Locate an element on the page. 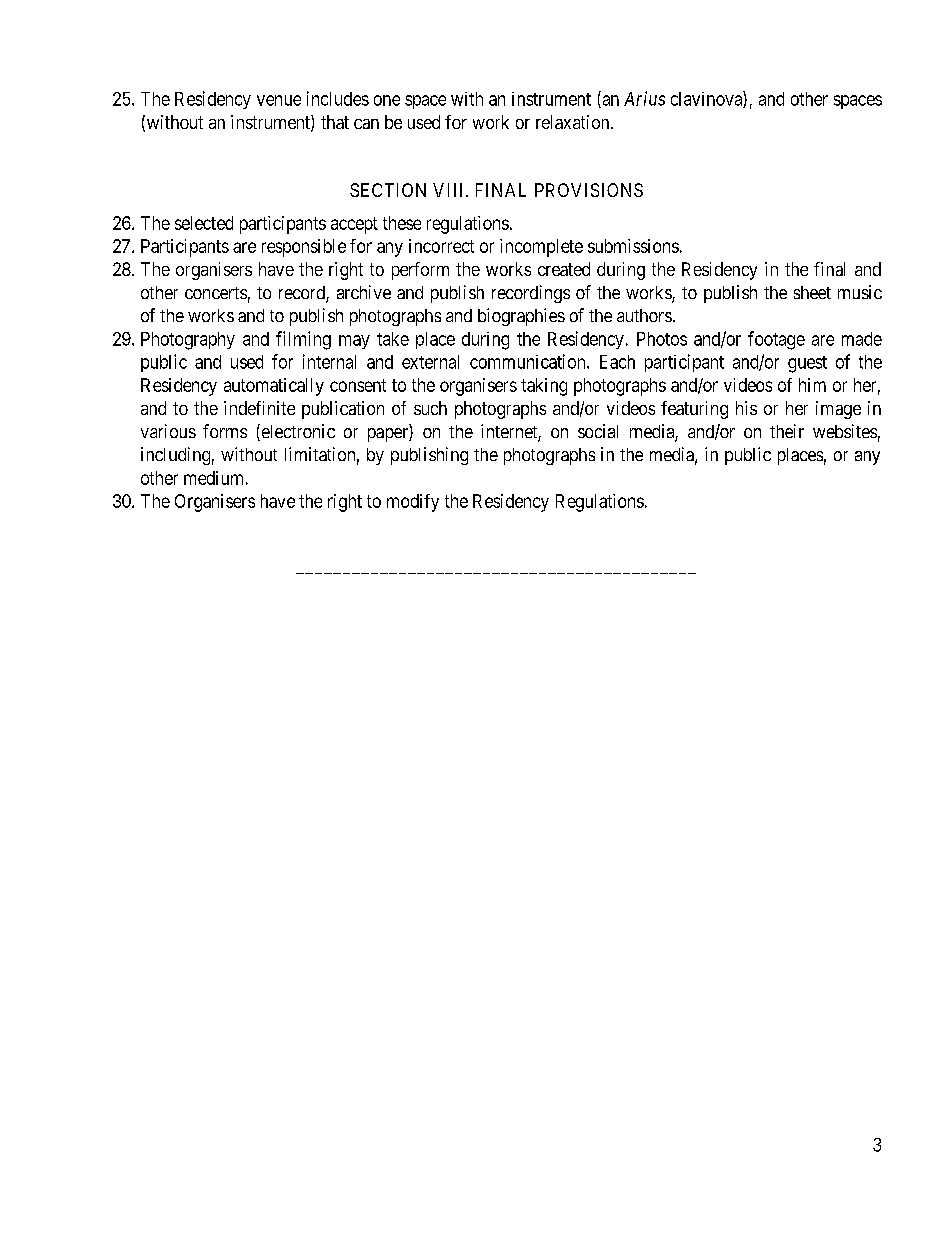  sheet is located at coordinates (812, 292).
